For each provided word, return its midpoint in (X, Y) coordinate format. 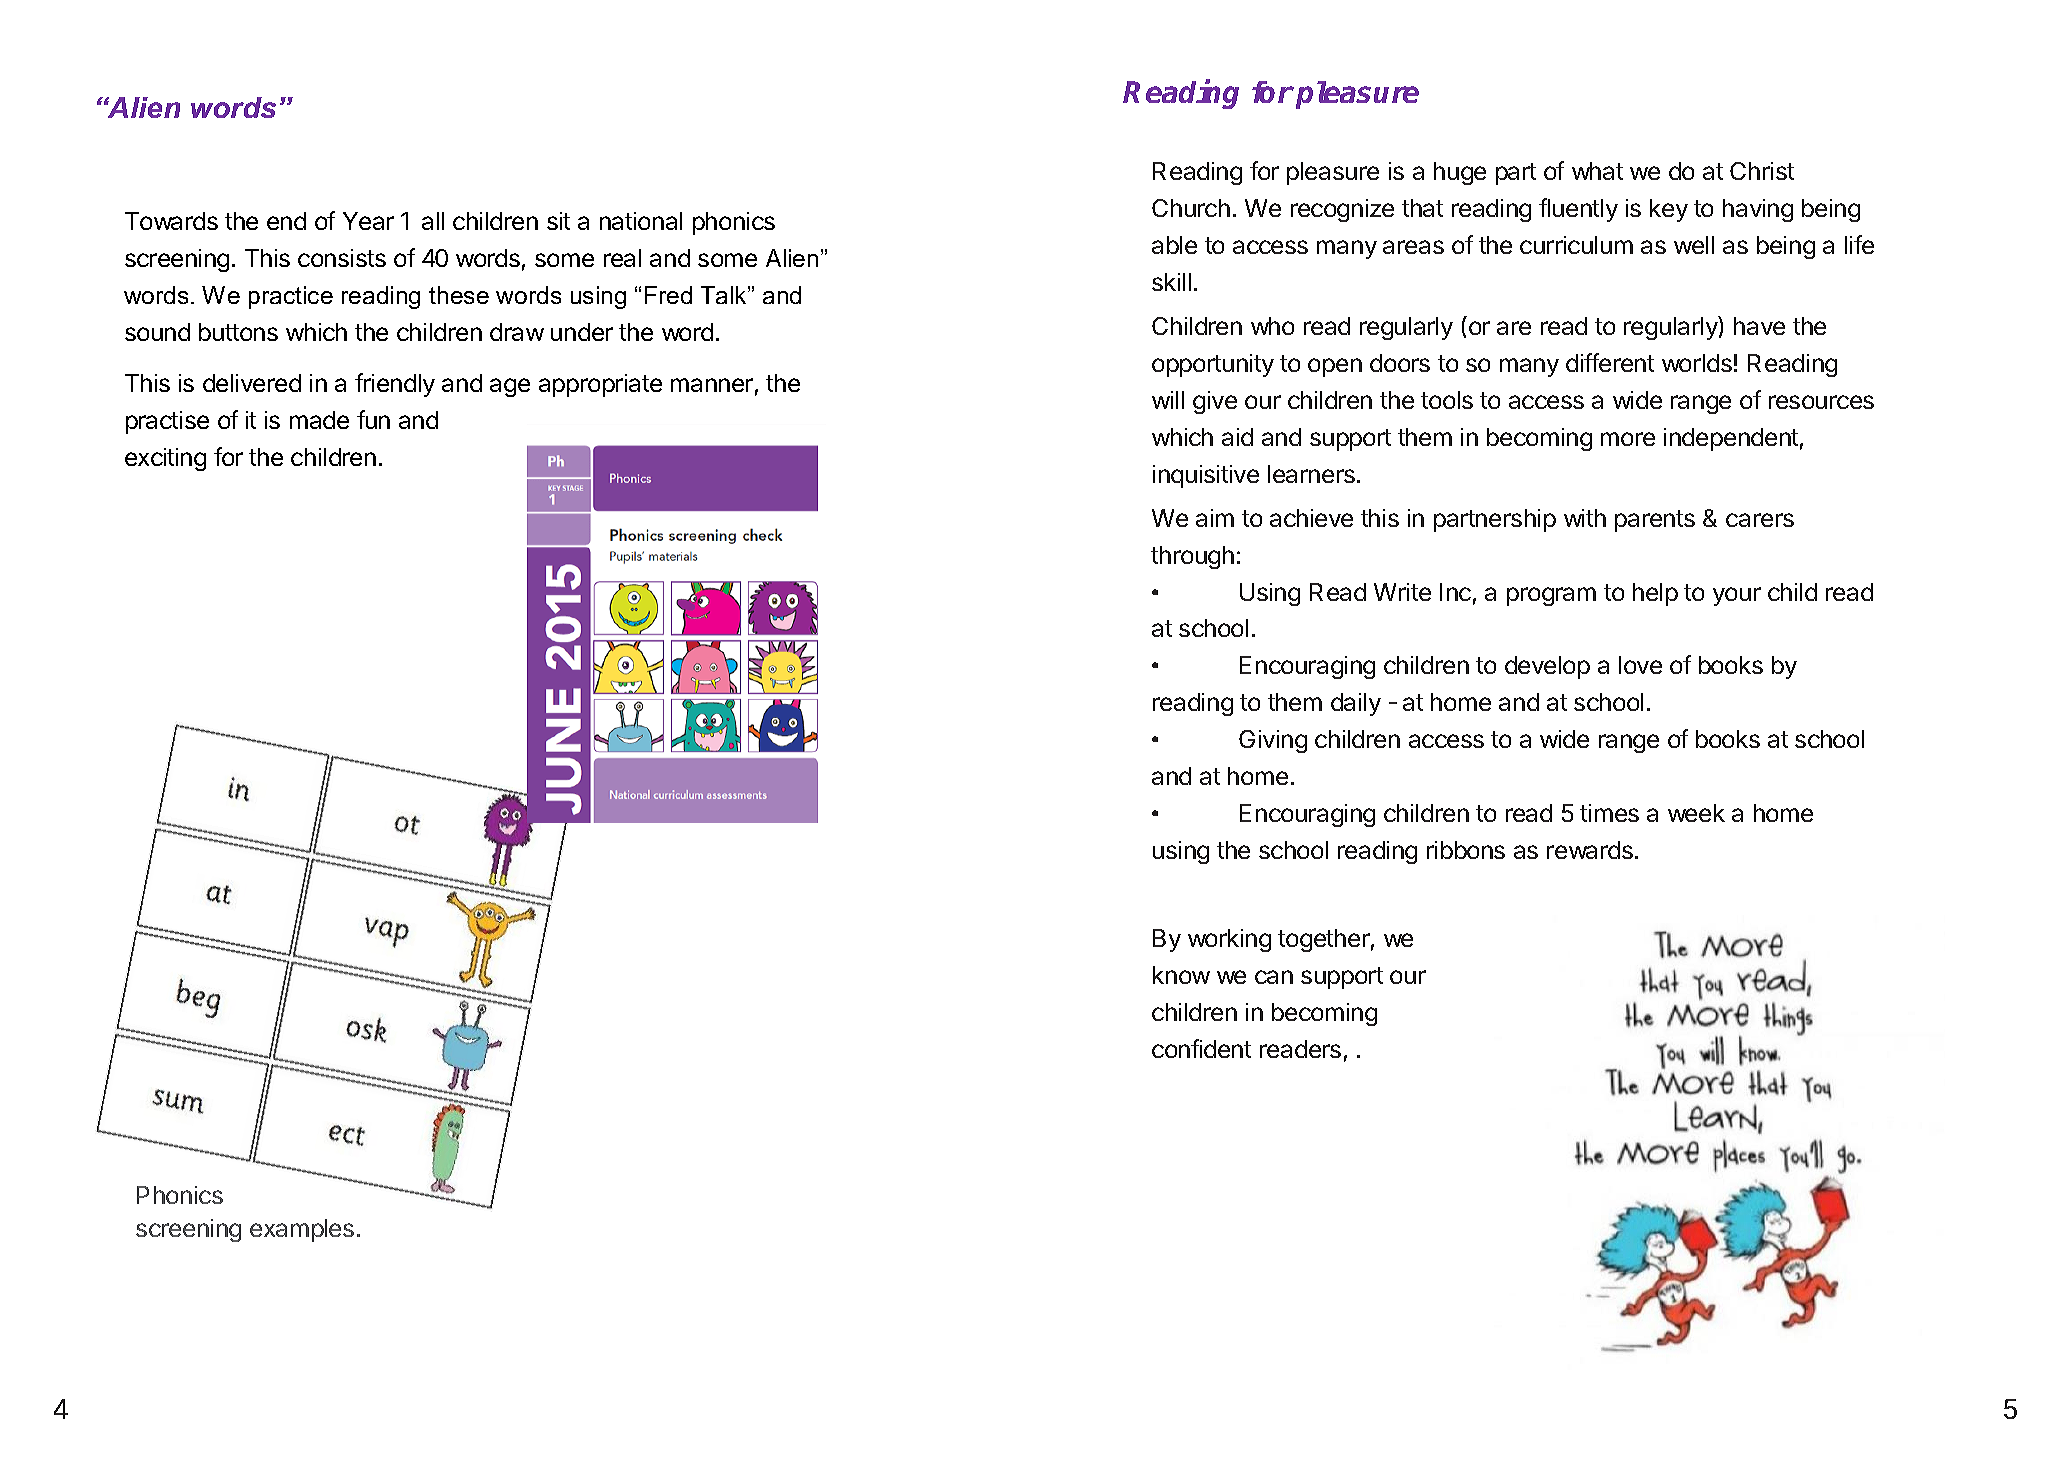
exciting (165, 459)
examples (302, 1230)
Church (1191, 208)
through (1192, 557)
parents (1655, 521)
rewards (1590, 850)
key (1669, 210)
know (1181, 975)
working (1229, 940)
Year (368, 221)
